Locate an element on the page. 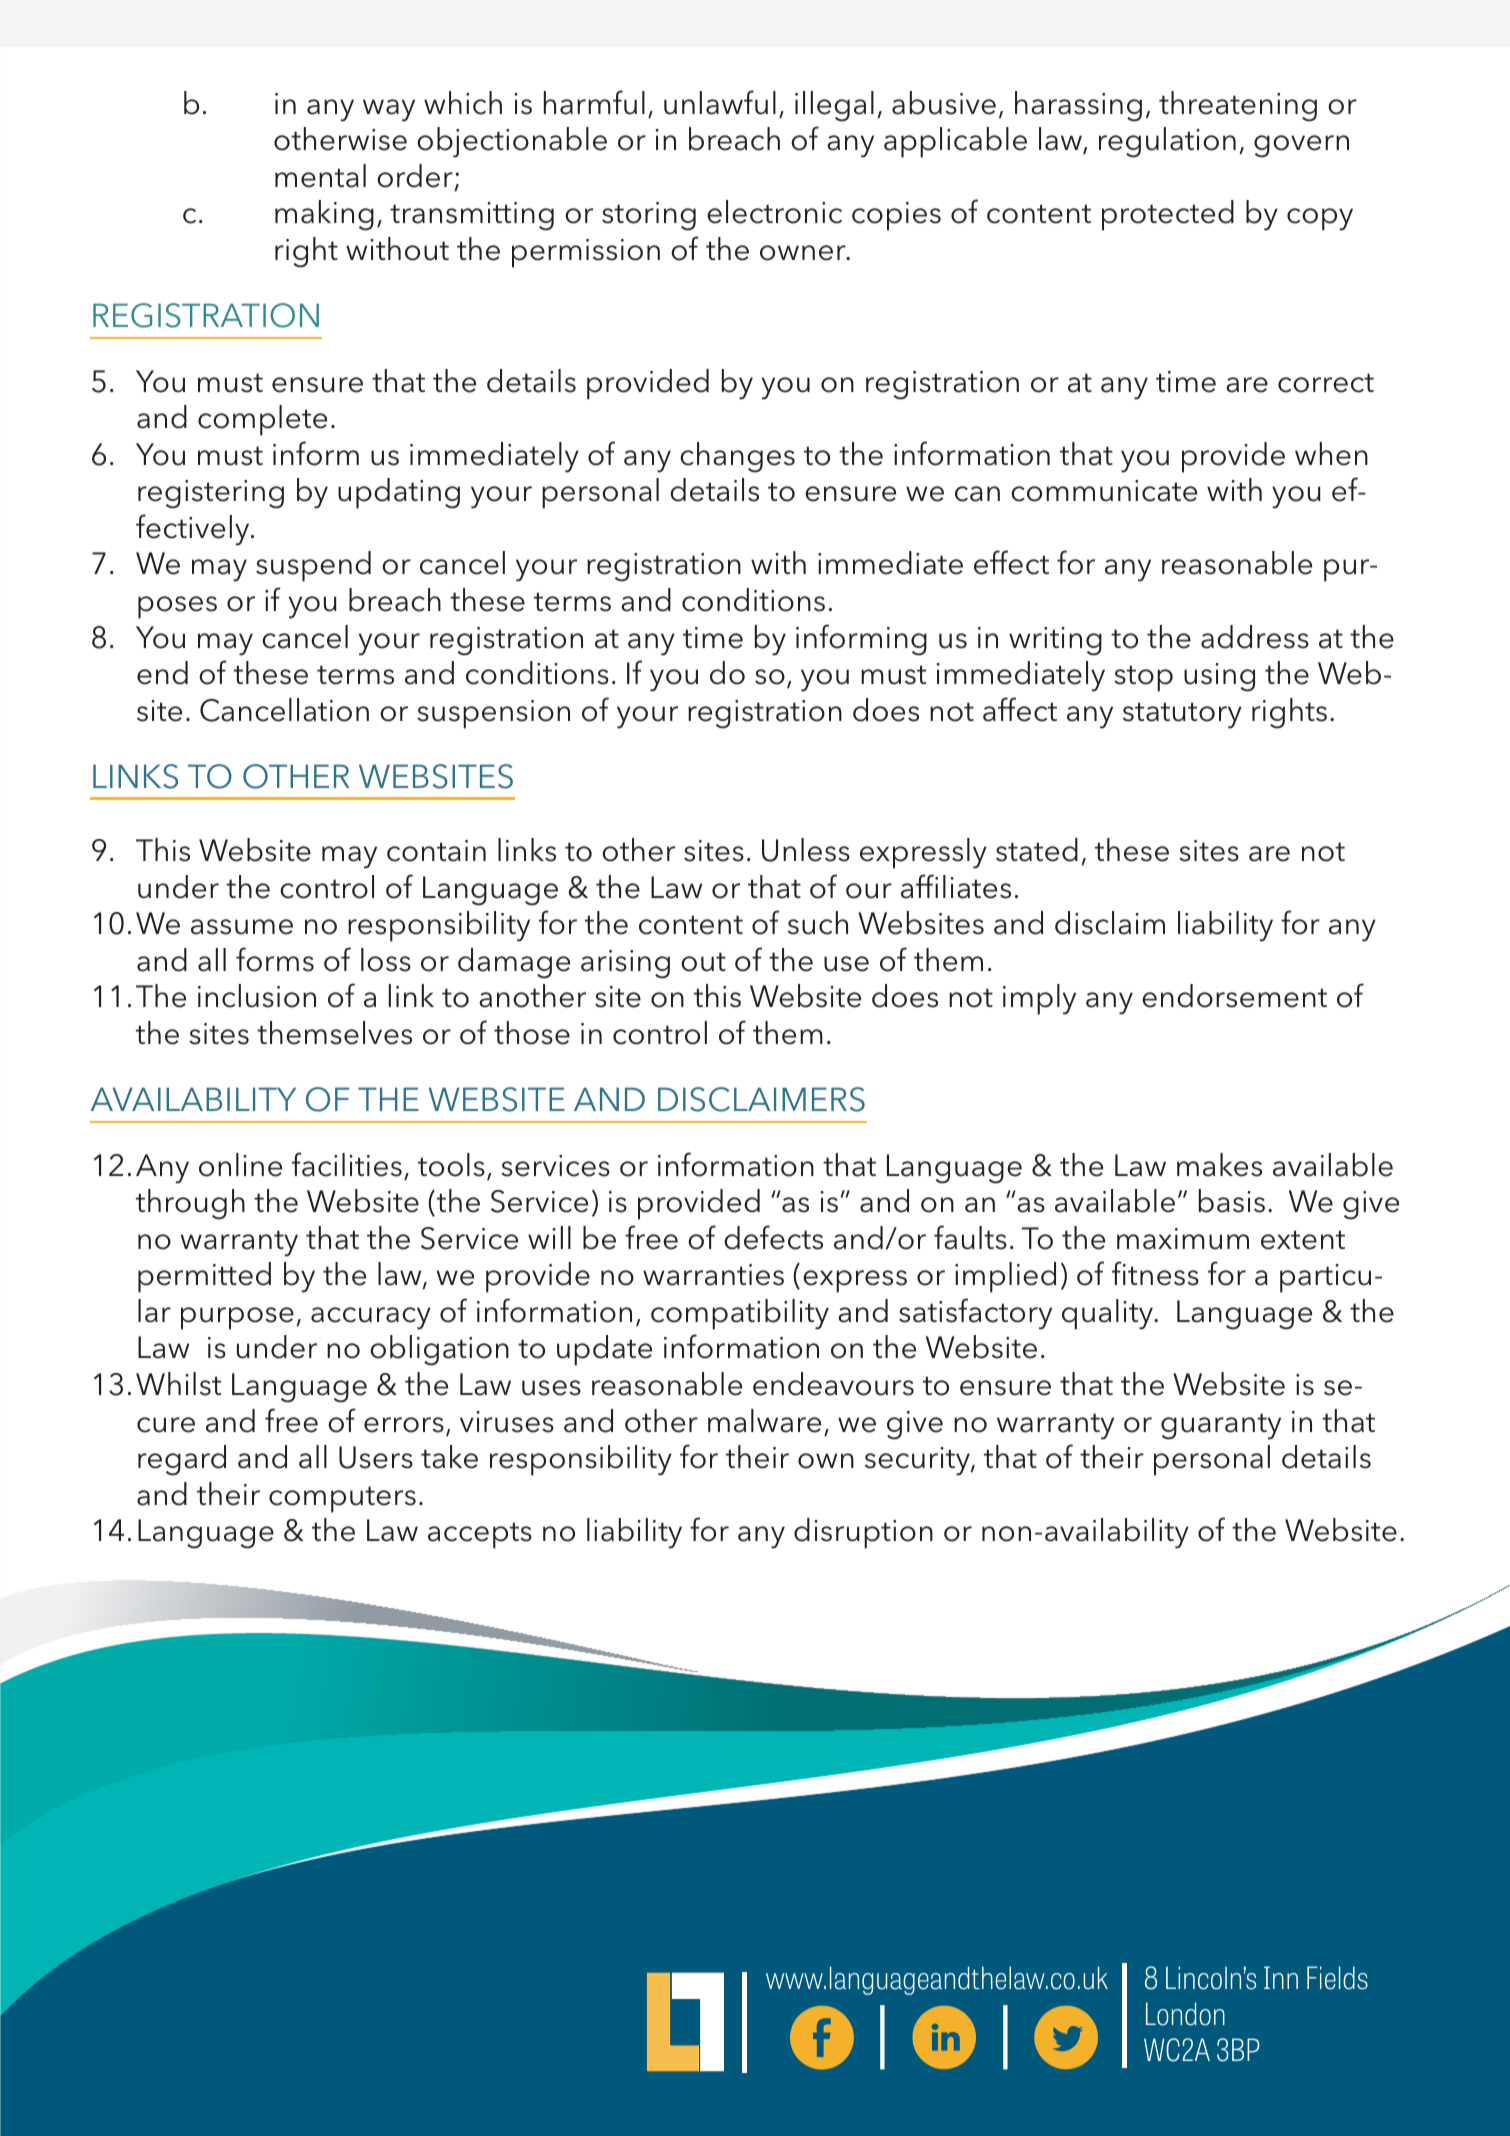  endorsement is located at coordinates (1234, 996).
